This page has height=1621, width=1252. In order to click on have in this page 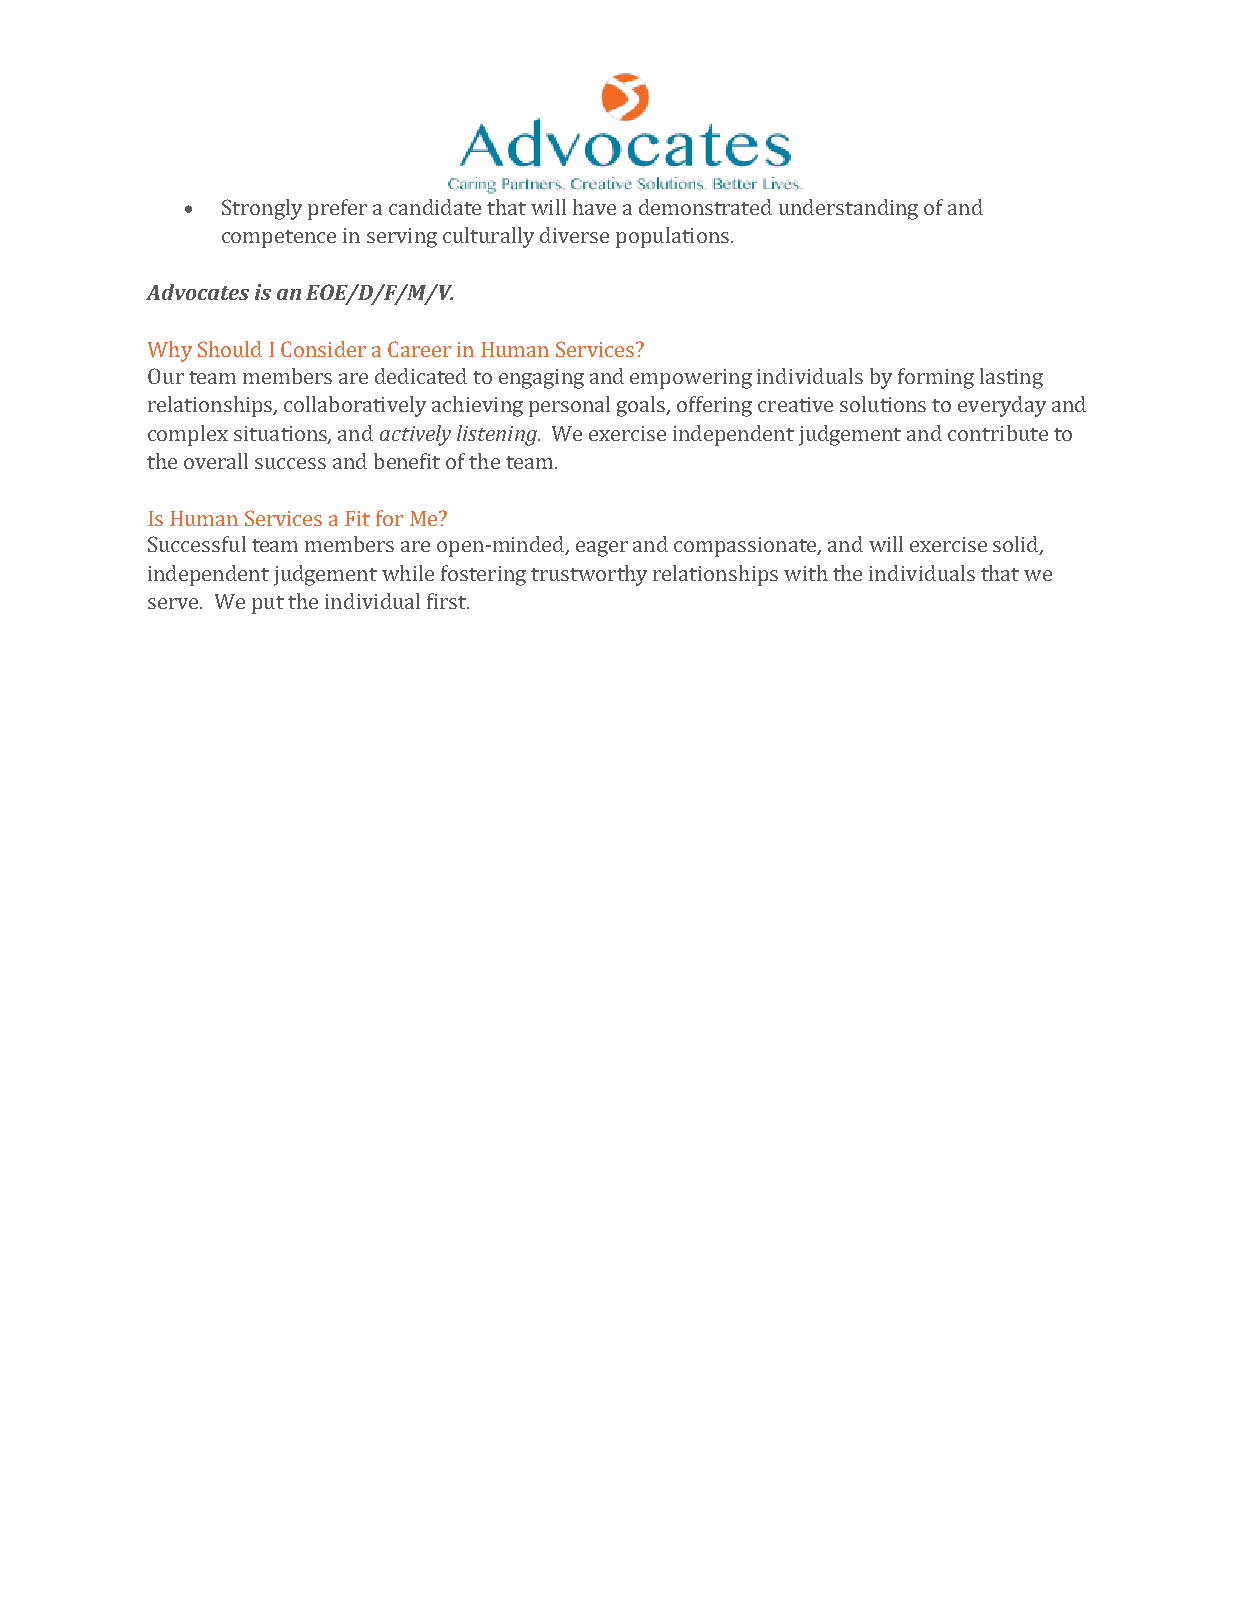, I will do `click(594, 207)`.
